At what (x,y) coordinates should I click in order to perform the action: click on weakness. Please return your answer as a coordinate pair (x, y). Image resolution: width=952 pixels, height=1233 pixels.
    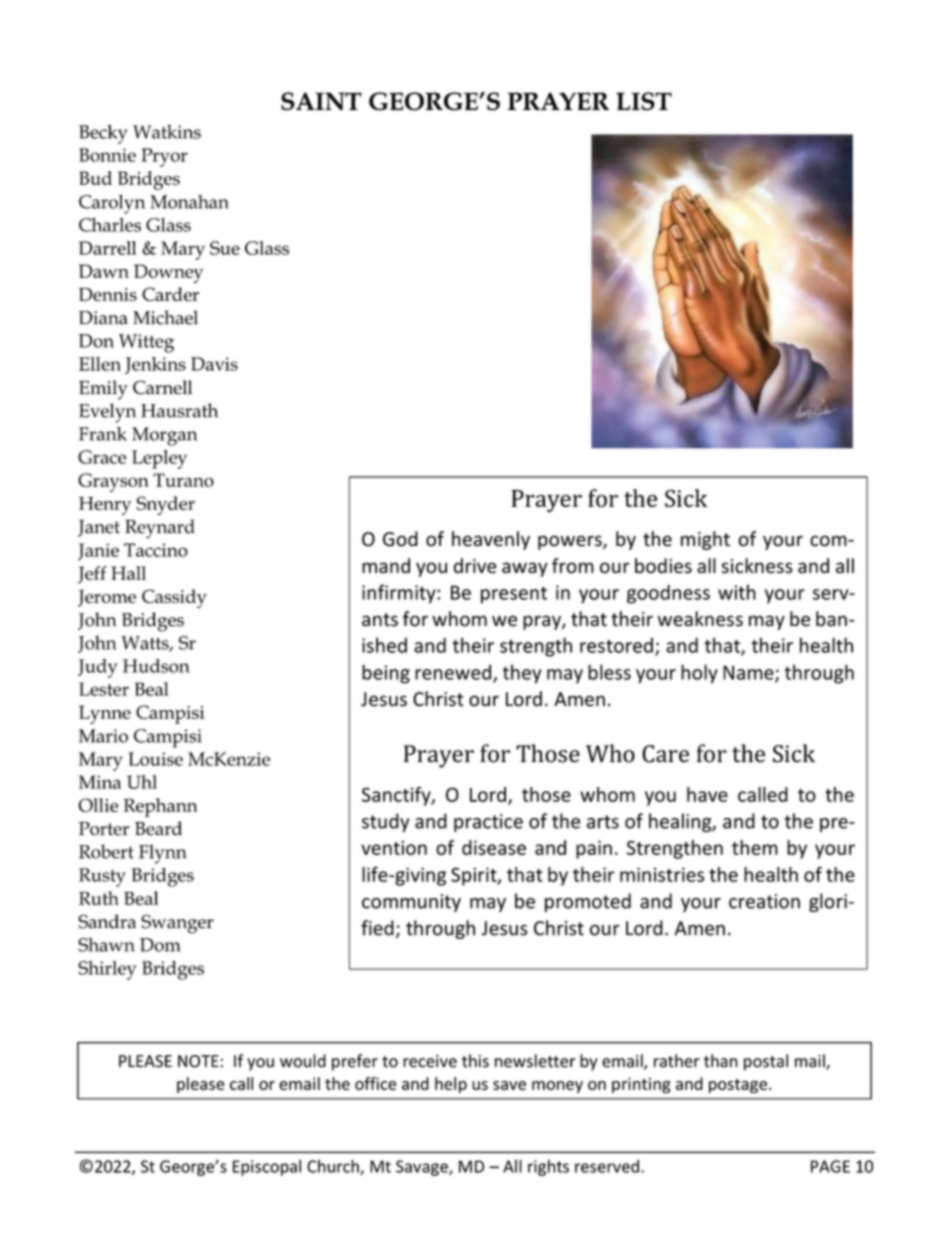
    Looking at the image, I should click on (700, 619).
